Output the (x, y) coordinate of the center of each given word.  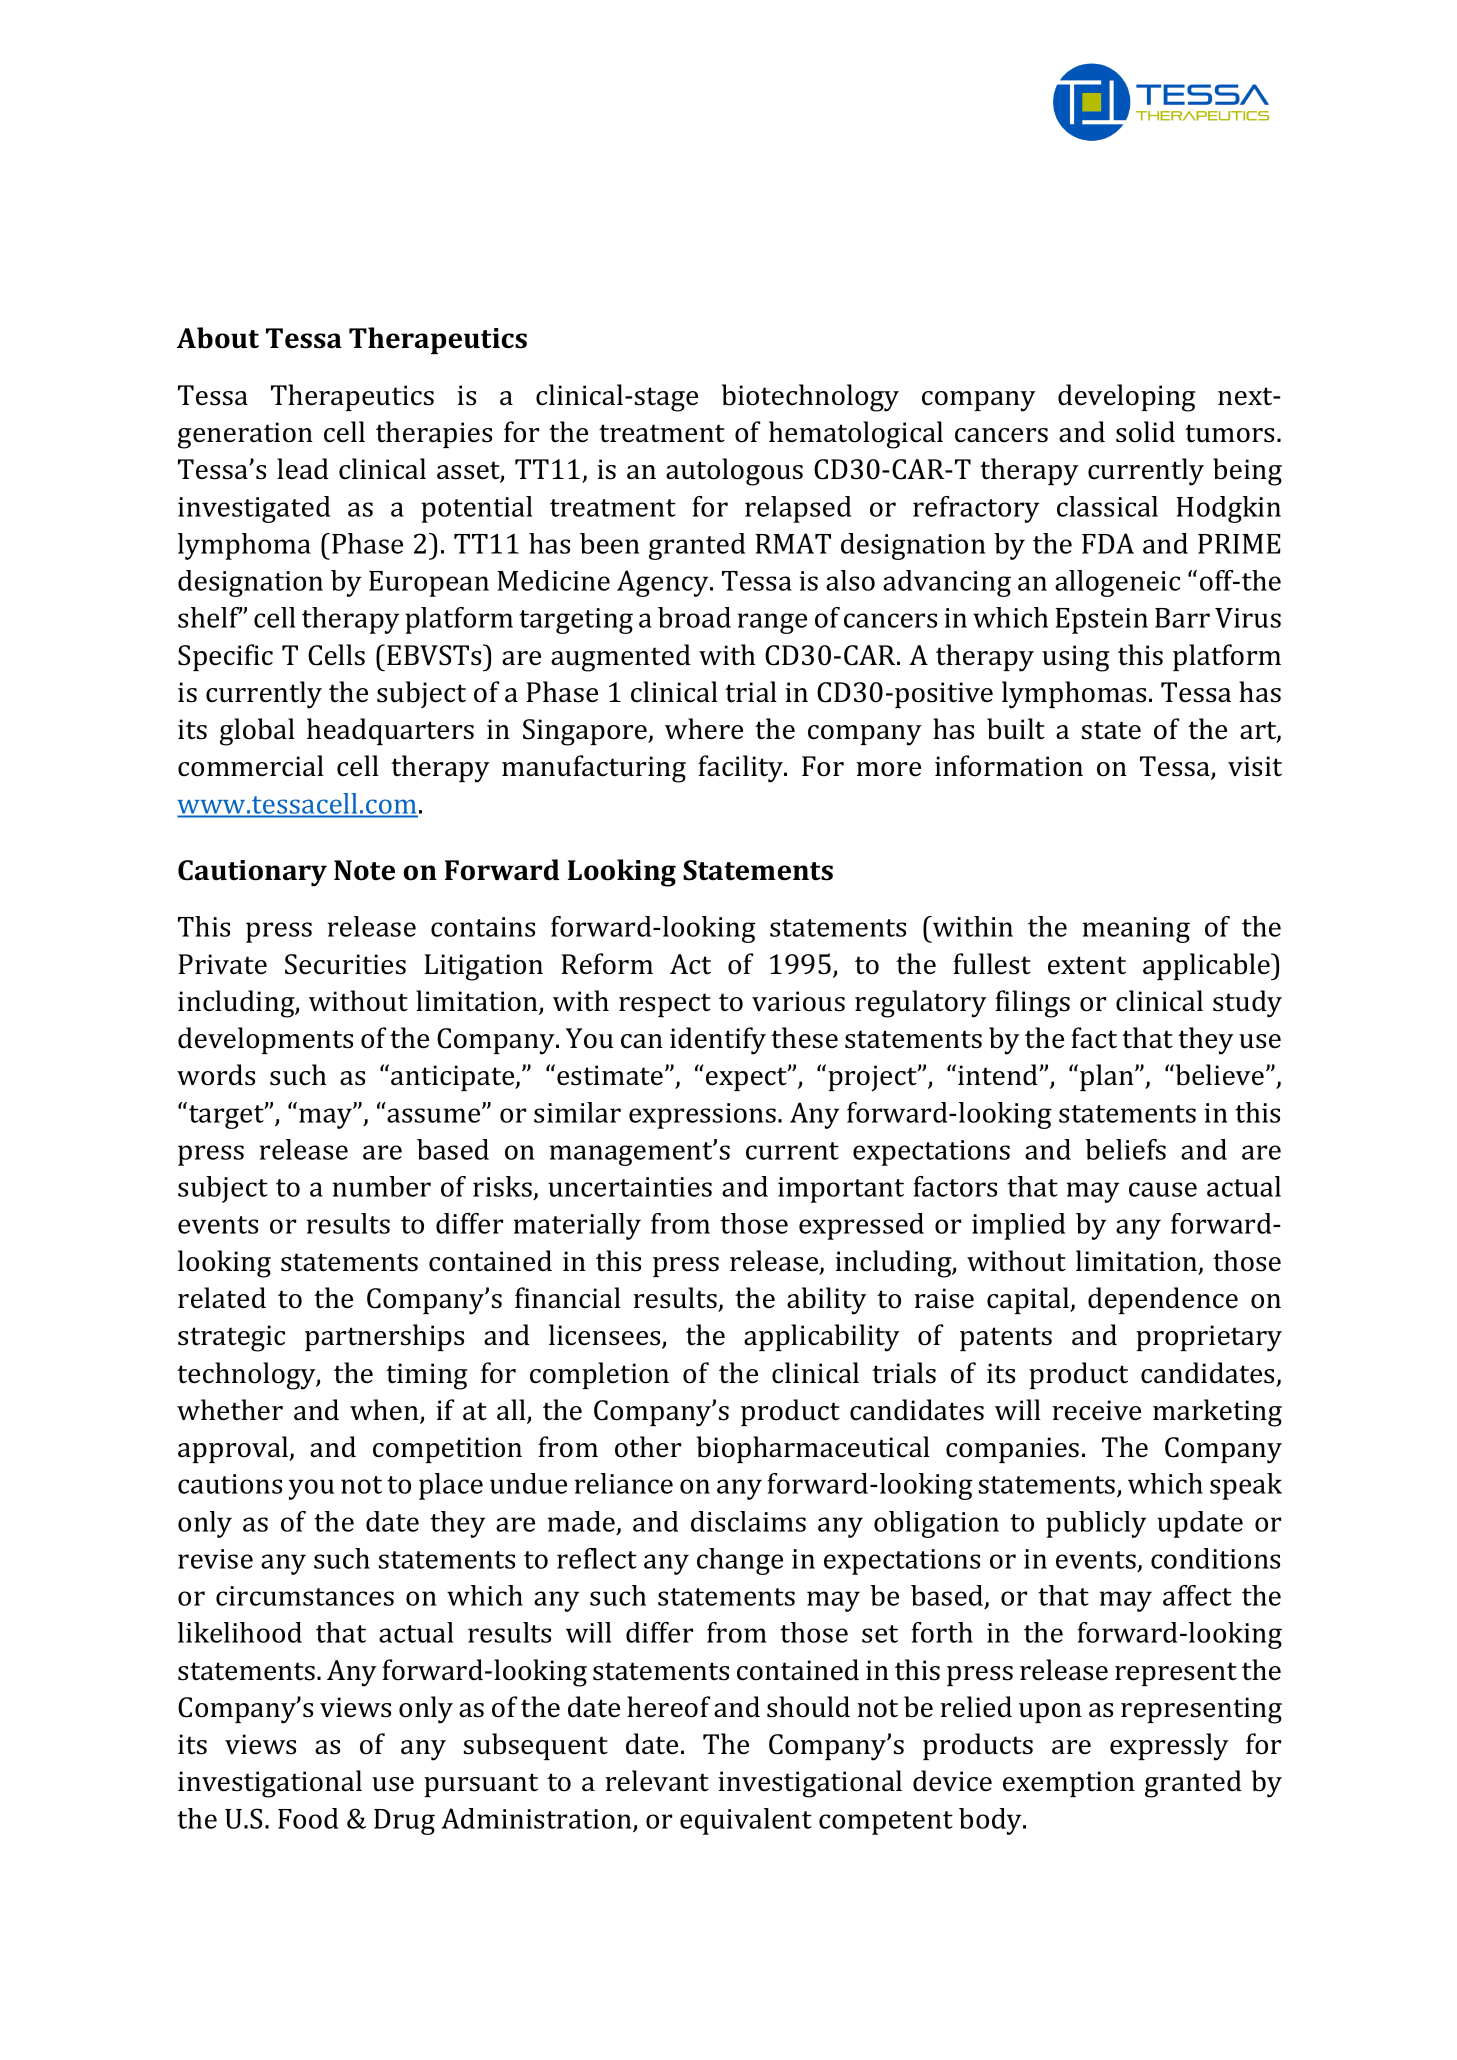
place (451, 1486)
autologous (734, 472)
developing (1126, 398)
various (798, 1001)
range (772, 623)
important (841, 1190)
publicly (1096, 1524)
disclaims (748, 1521)
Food (308, 1818)
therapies (434, 434)
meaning (1136, 930)
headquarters (390, 731)
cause (1163, 1189)
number (382, 1186)
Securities (345, 964)
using (1075, 658)
